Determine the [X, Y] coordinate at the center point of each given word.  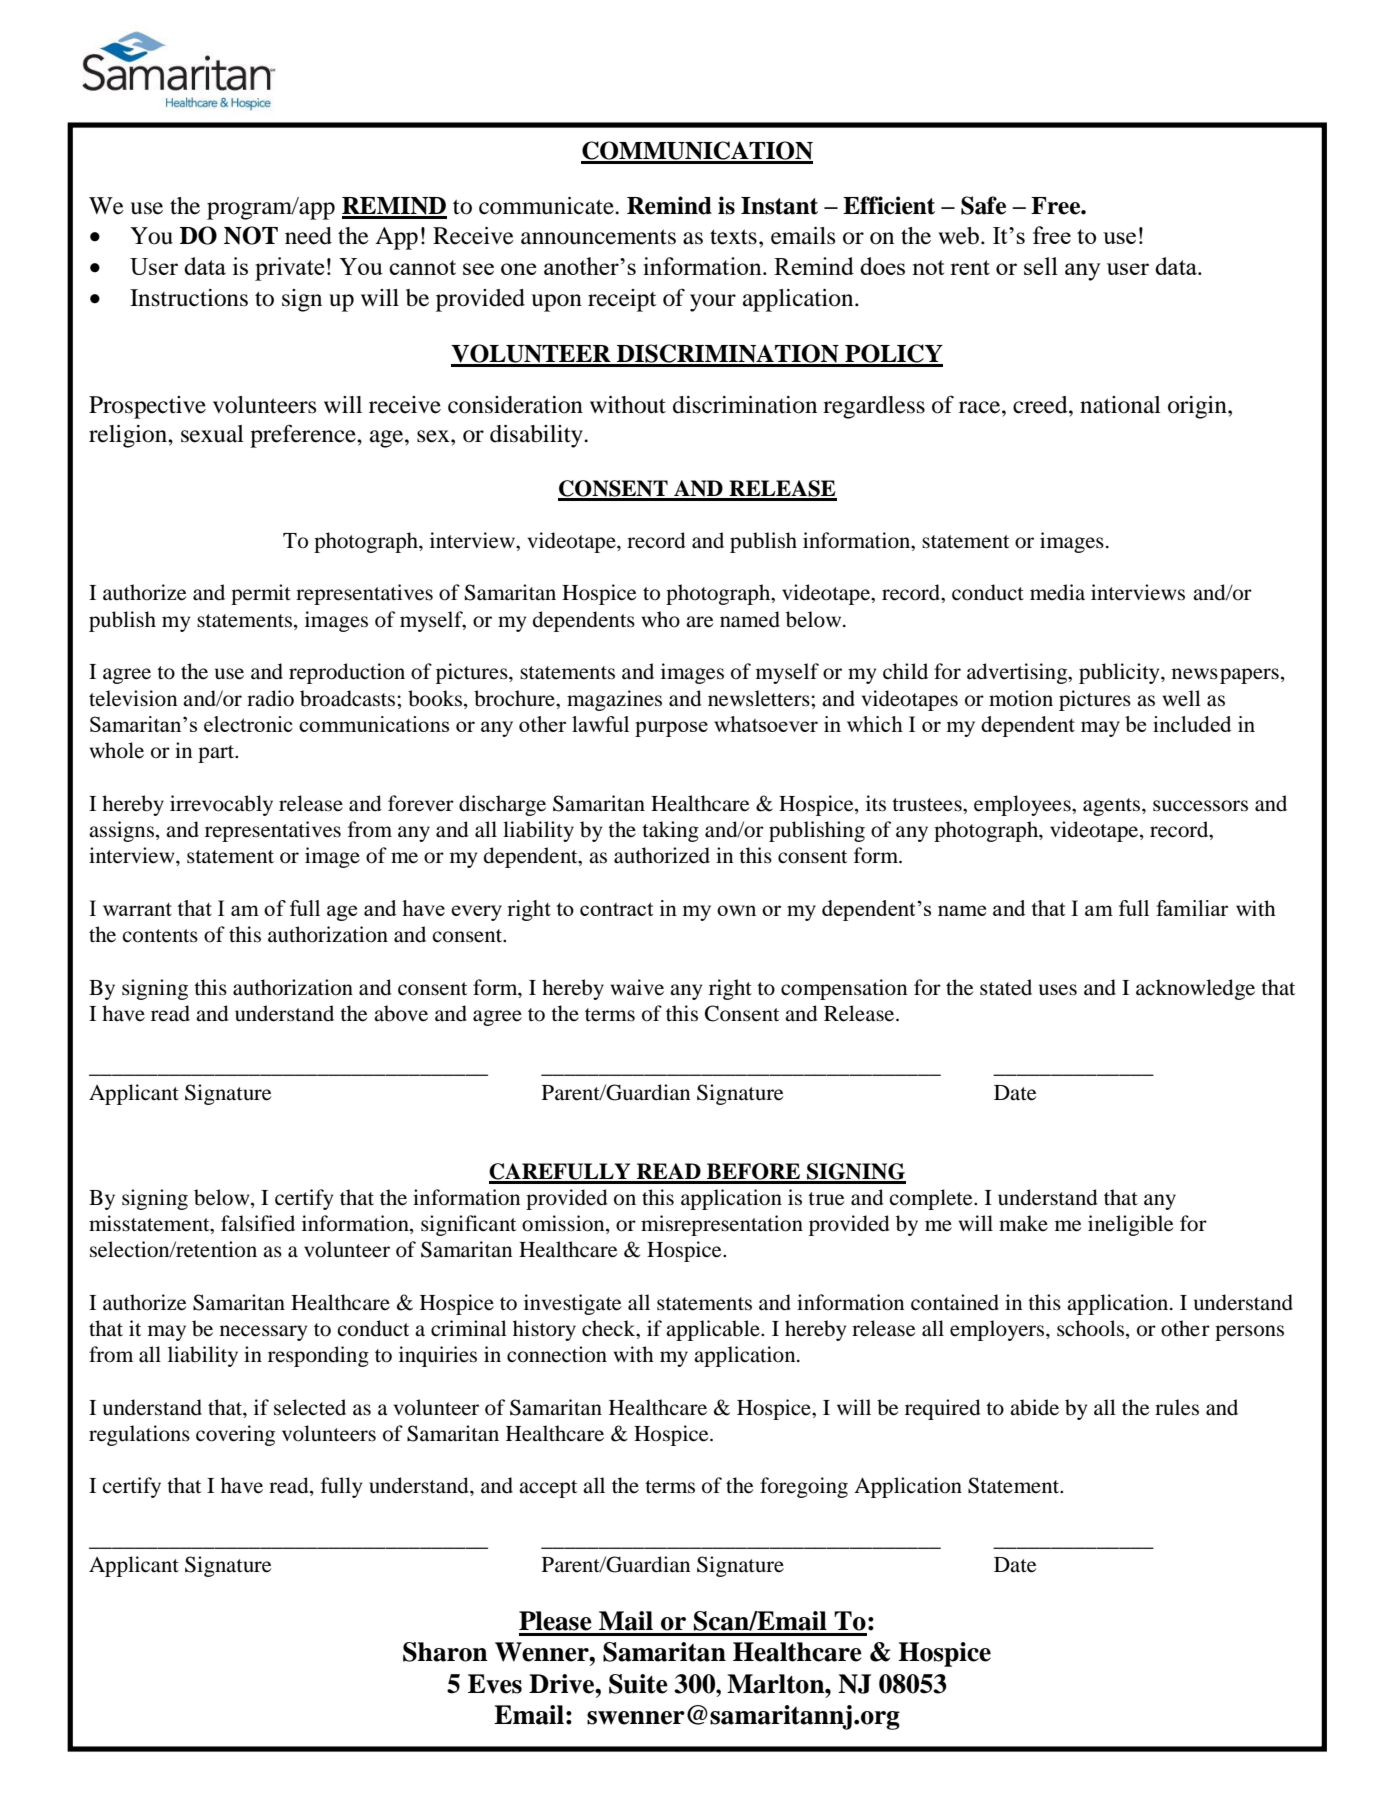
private [289, 269]
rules [1177, 1407]
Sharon [445, 1652]
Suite [638, 1684]
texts [733, 237]
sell [1041, 266]
